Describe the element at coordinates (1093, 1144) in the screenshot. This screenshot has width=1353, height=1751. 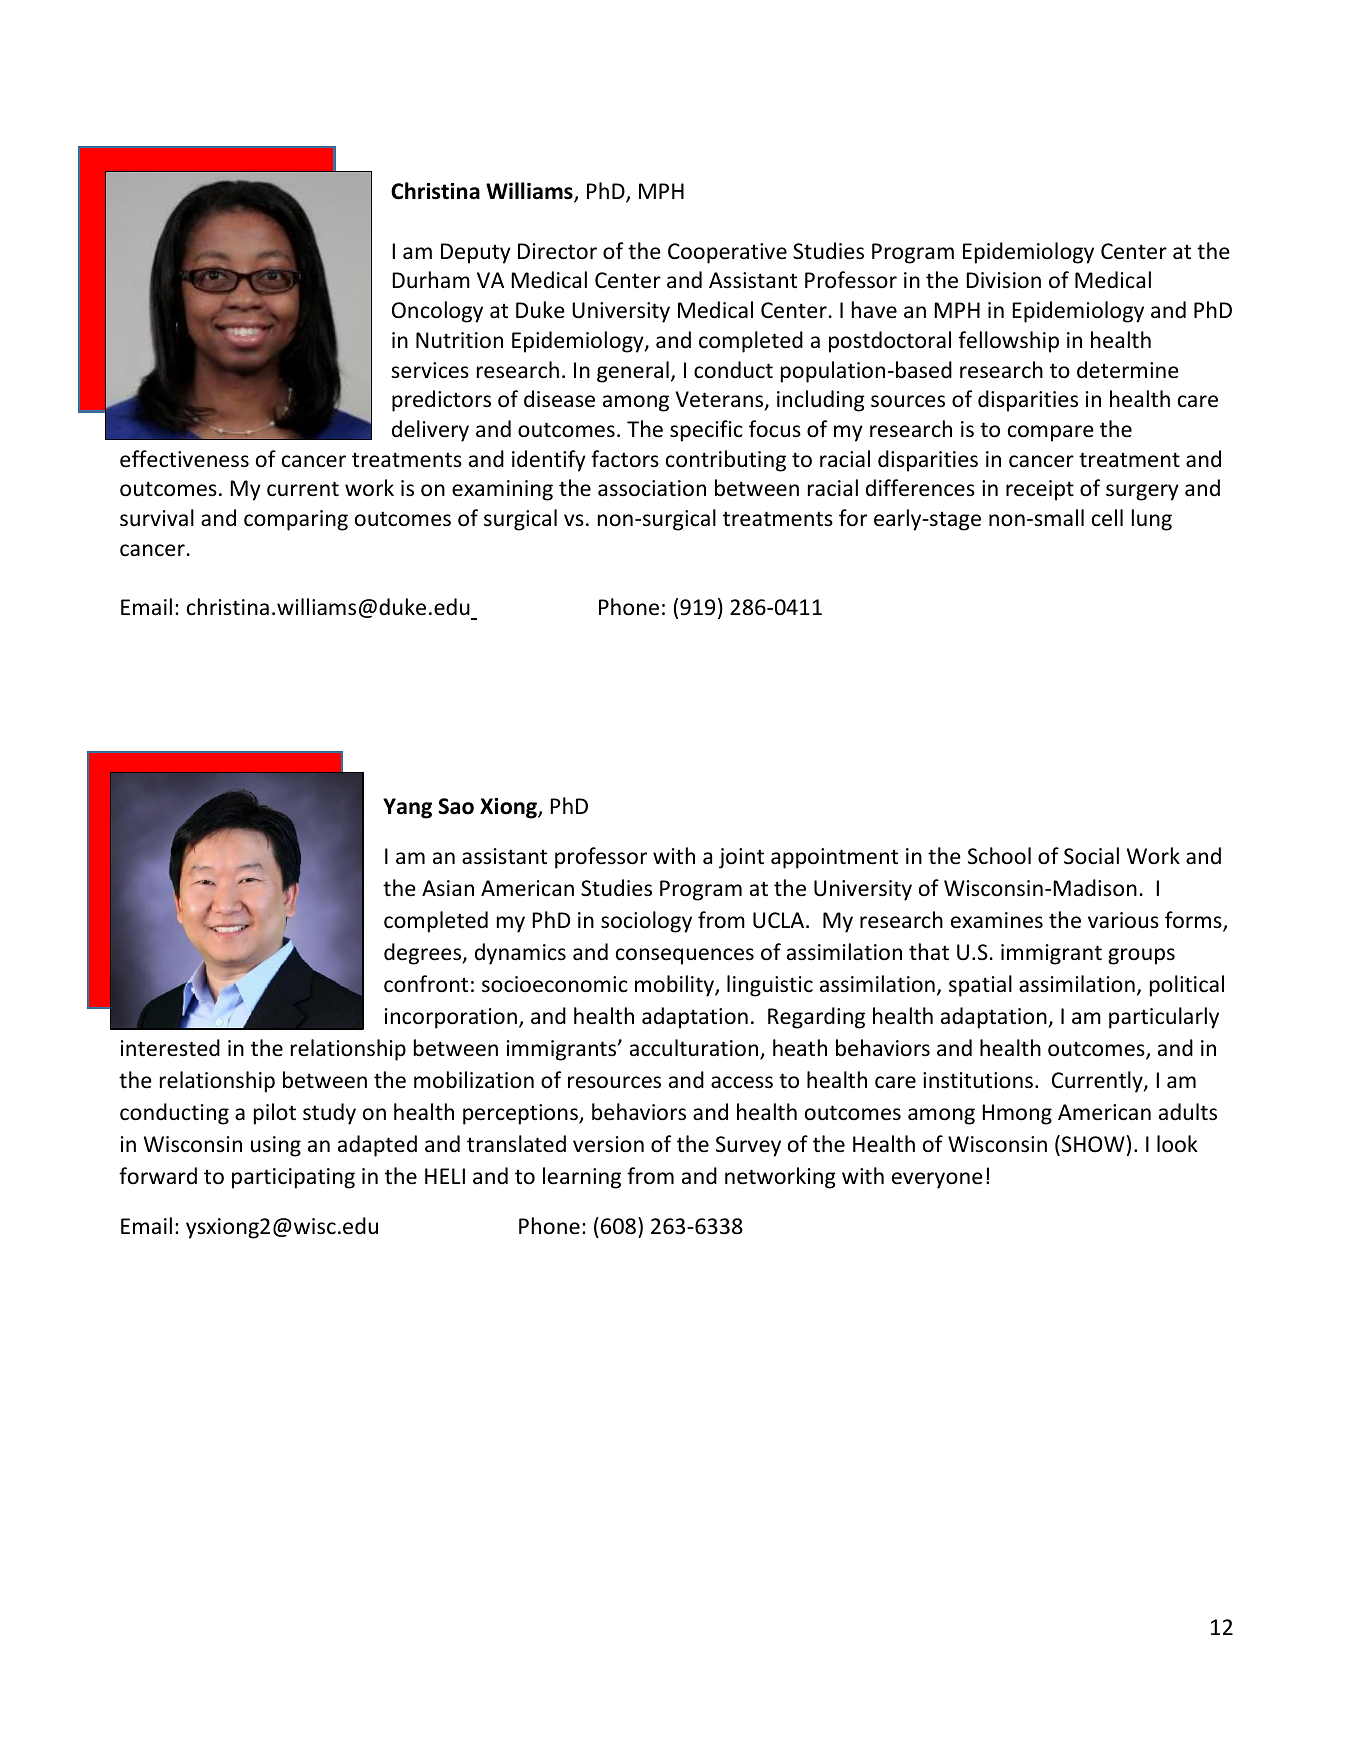
I see `SHOW` at that location.
